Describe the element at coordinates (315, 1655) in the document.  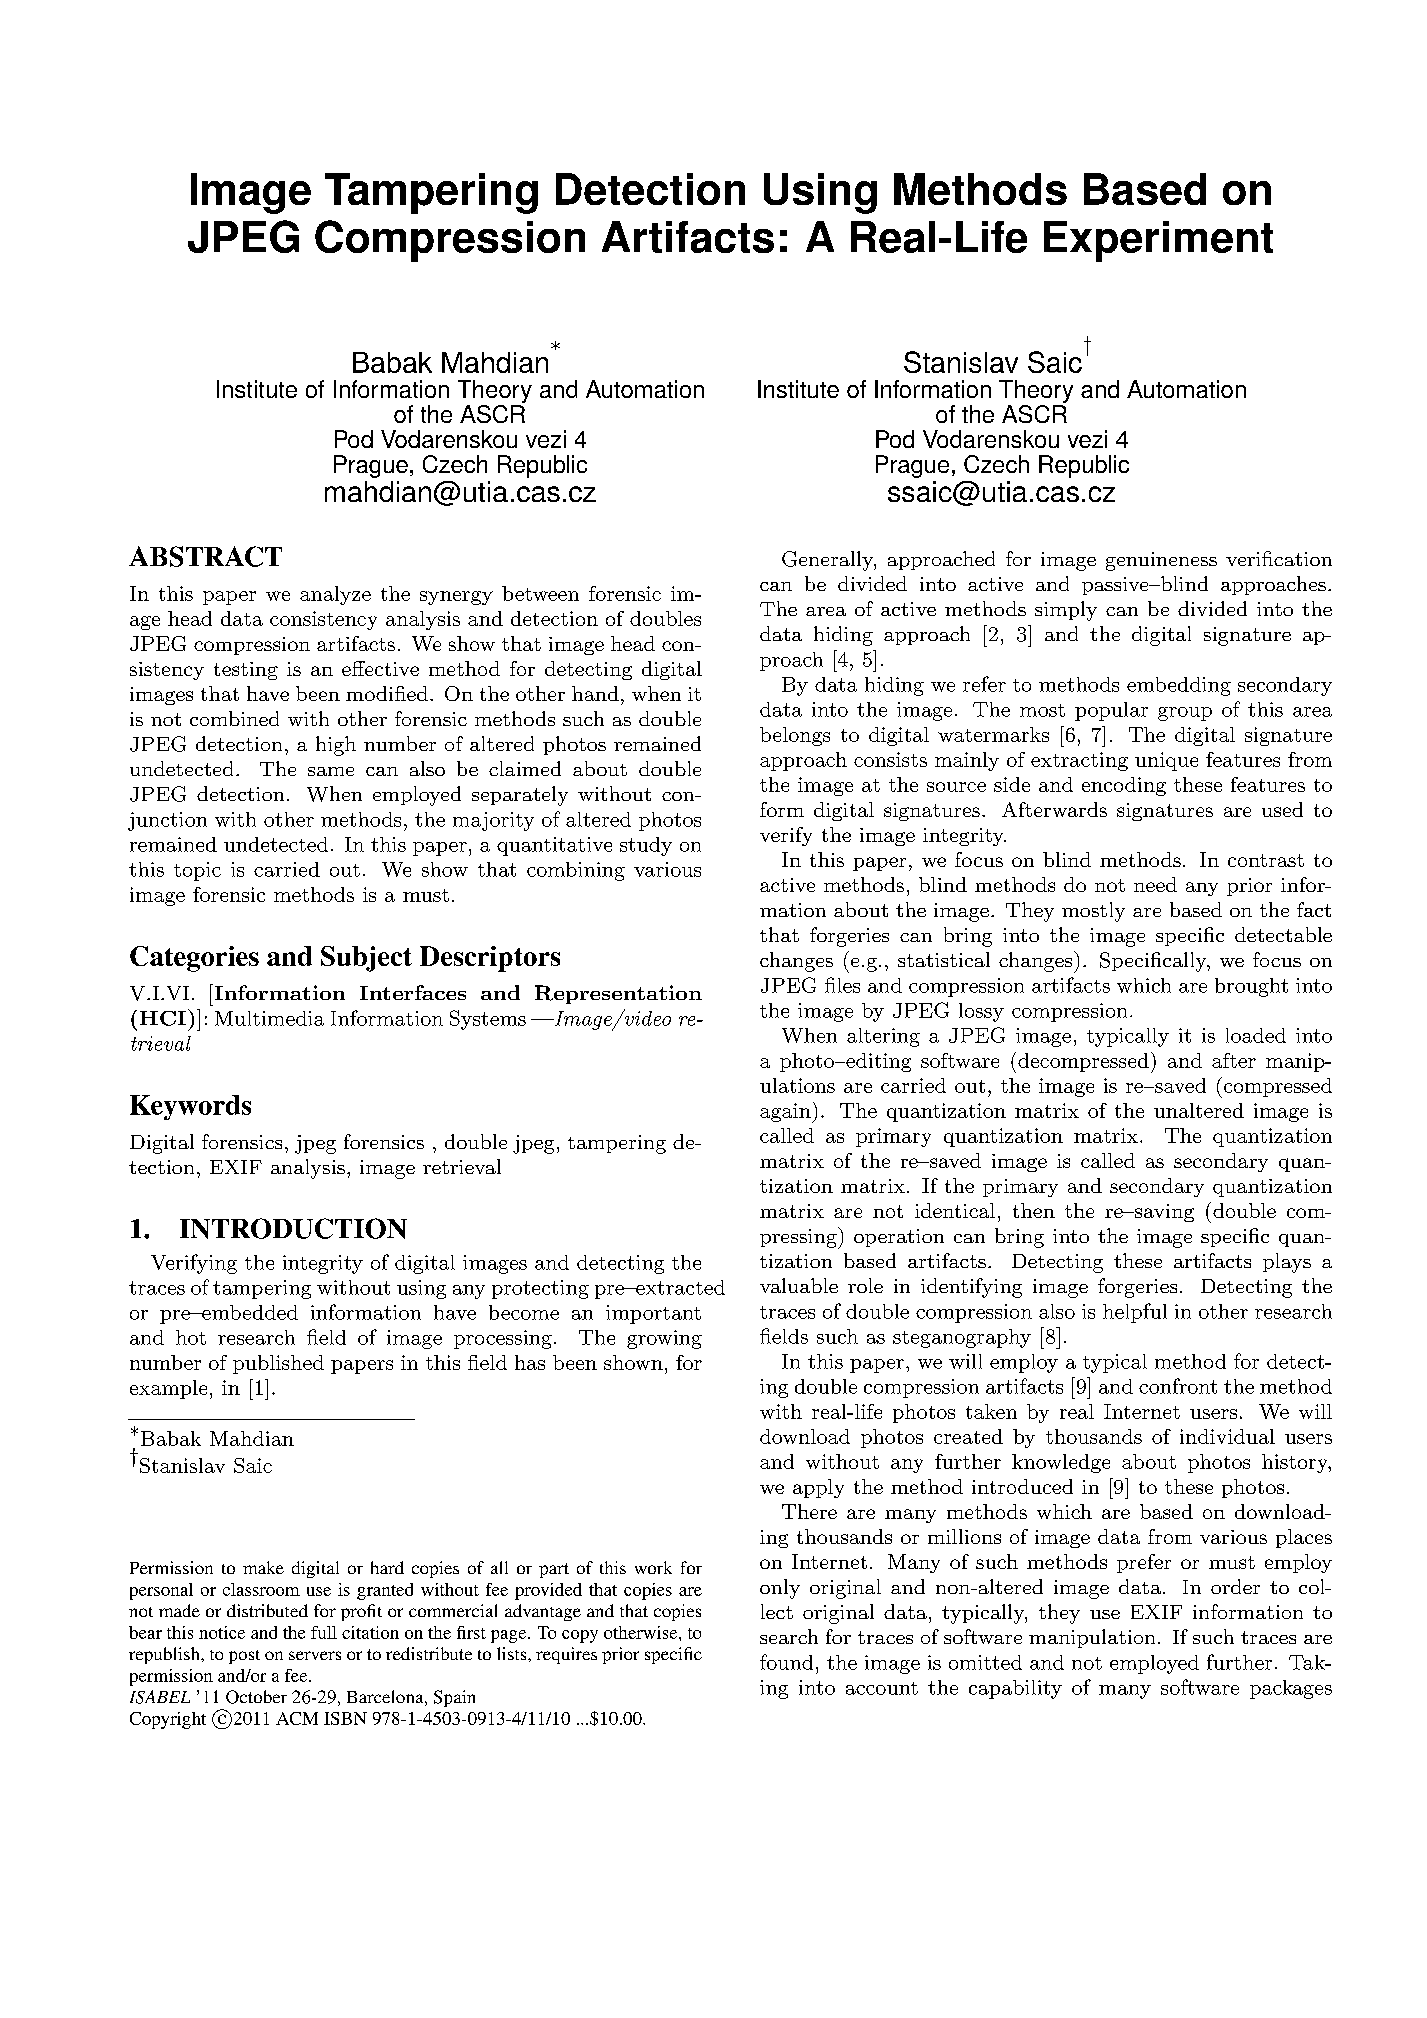
I see `servers` at that location.
